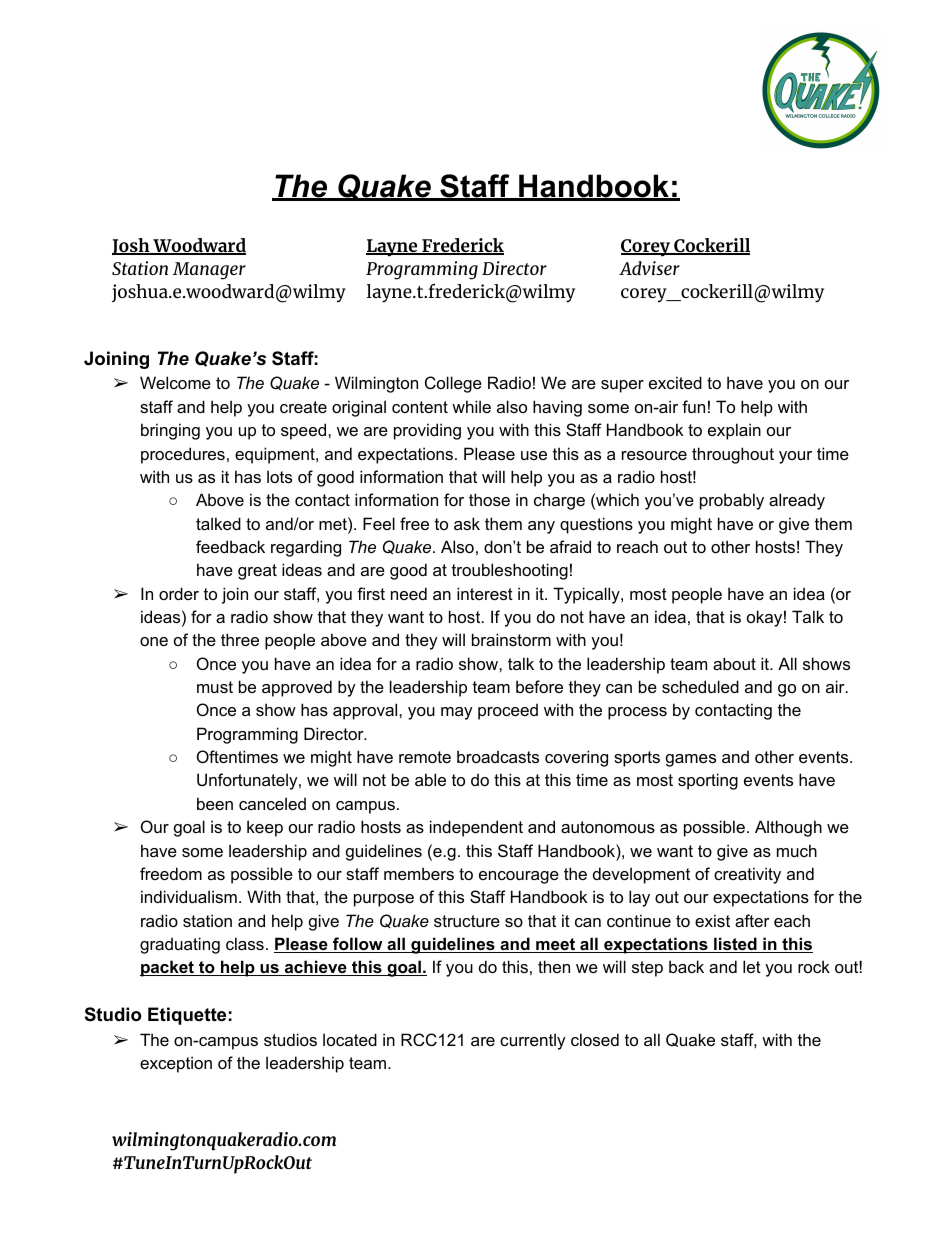 The image size is (952, 1233). What do you see at coordinates (489, 499) in the screenshot?
I see `those` at bounding box center [489, 499].
